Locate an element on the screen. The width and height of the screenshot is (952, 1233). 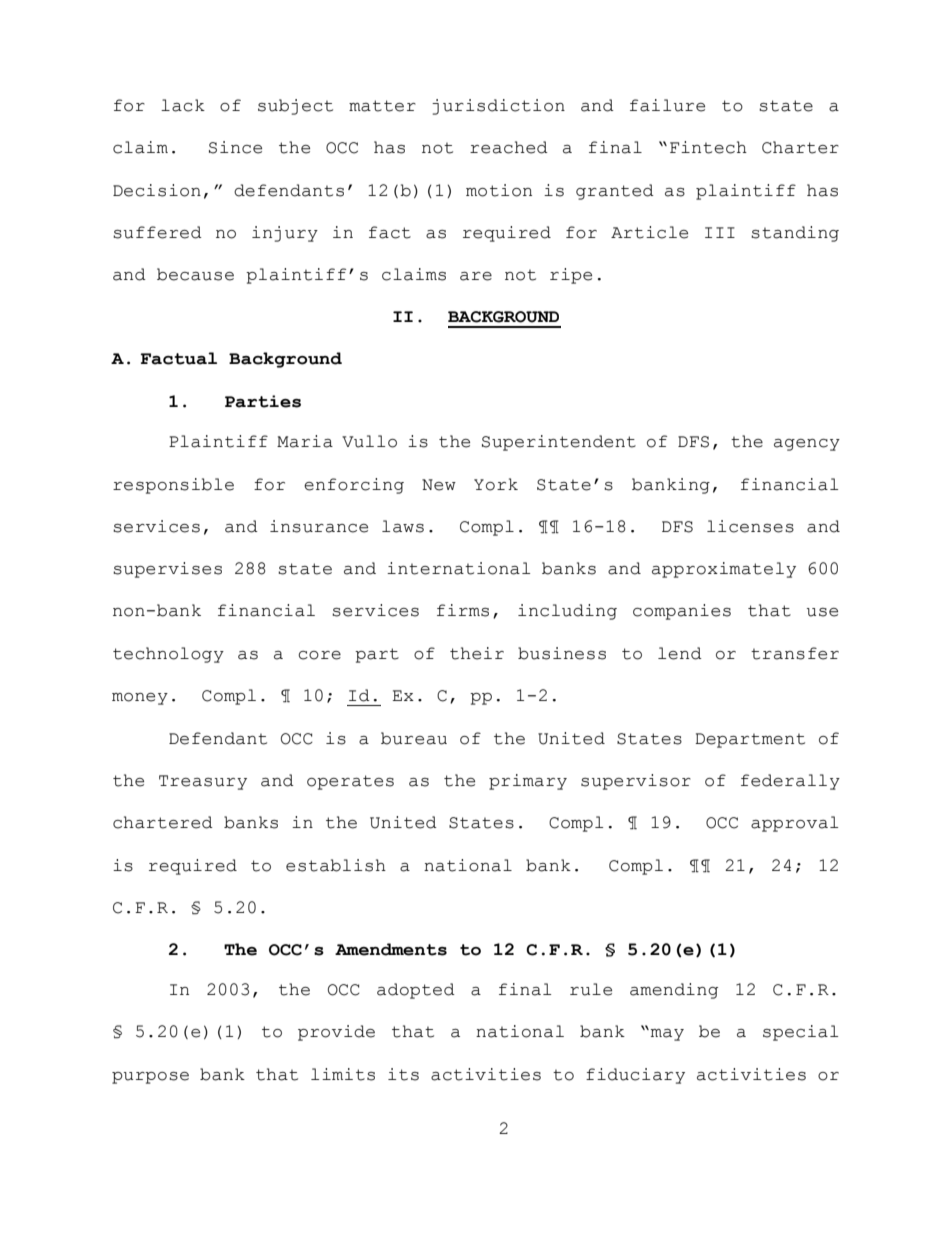
Treasury is located at coordinates (203, 782).
